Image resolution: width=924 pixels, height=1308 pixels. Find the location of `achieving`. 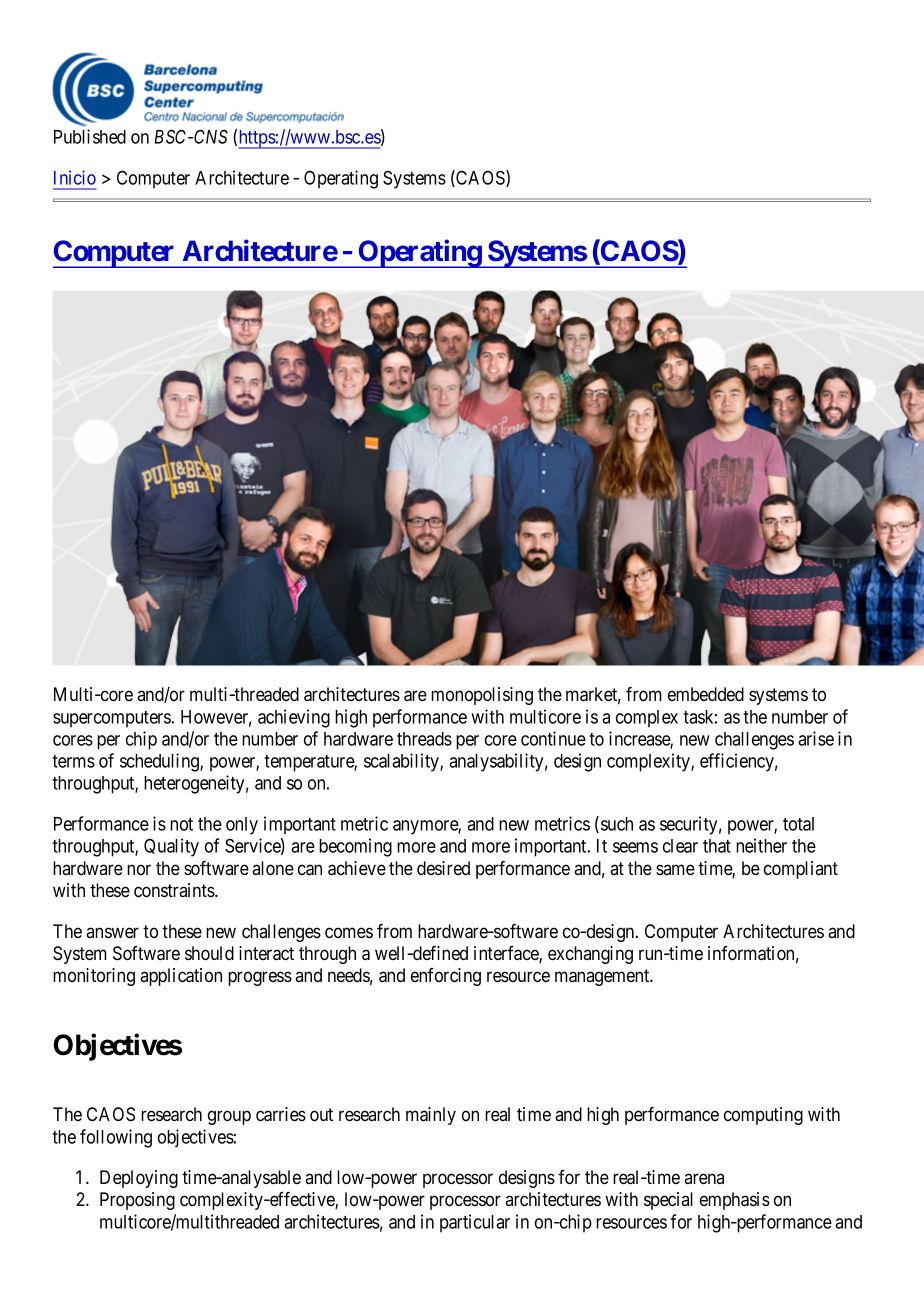

achieving is located at coordinates (294, 718).
